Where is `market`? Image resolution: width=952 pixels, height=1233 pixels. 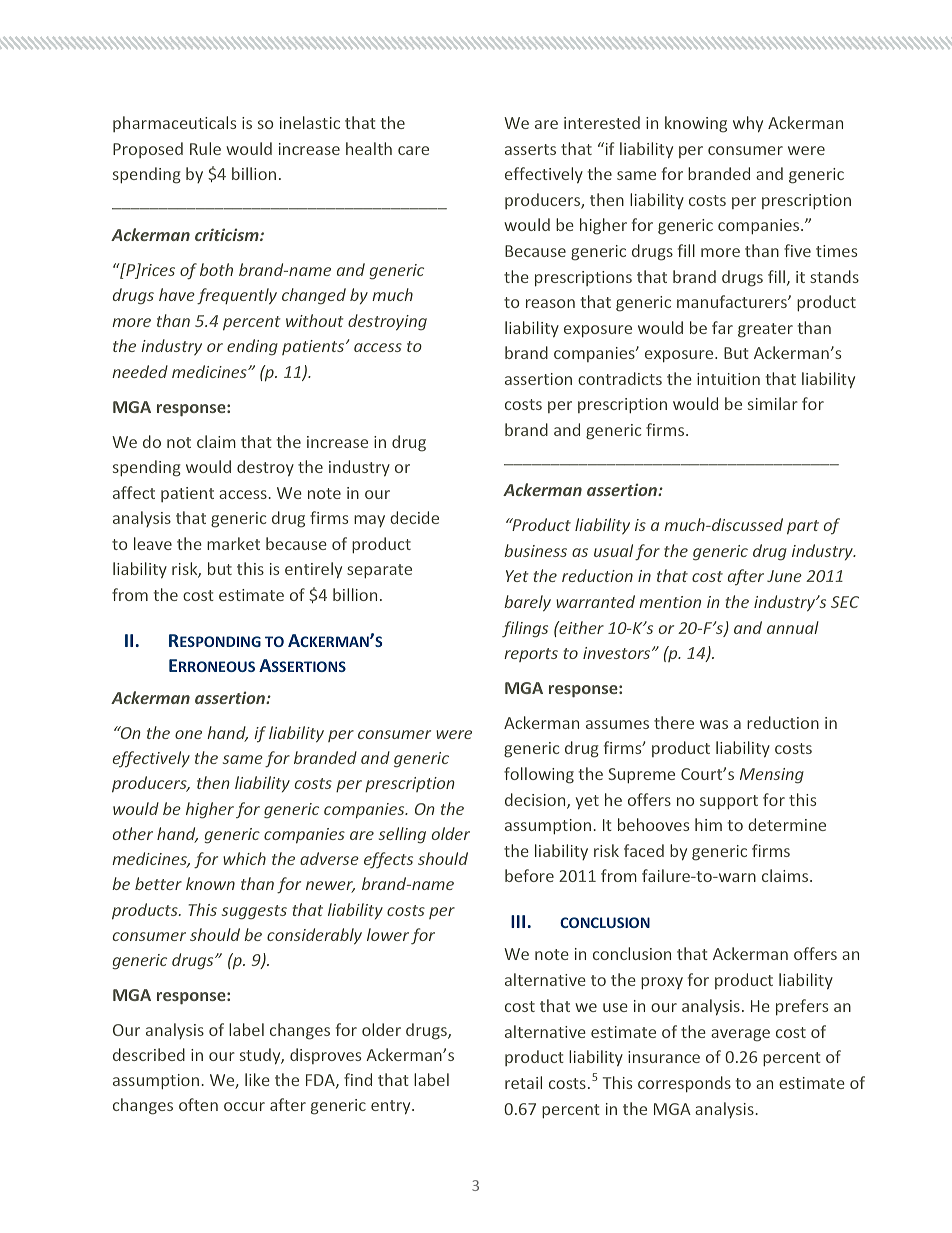 market is located at coordinates (233, 543).
